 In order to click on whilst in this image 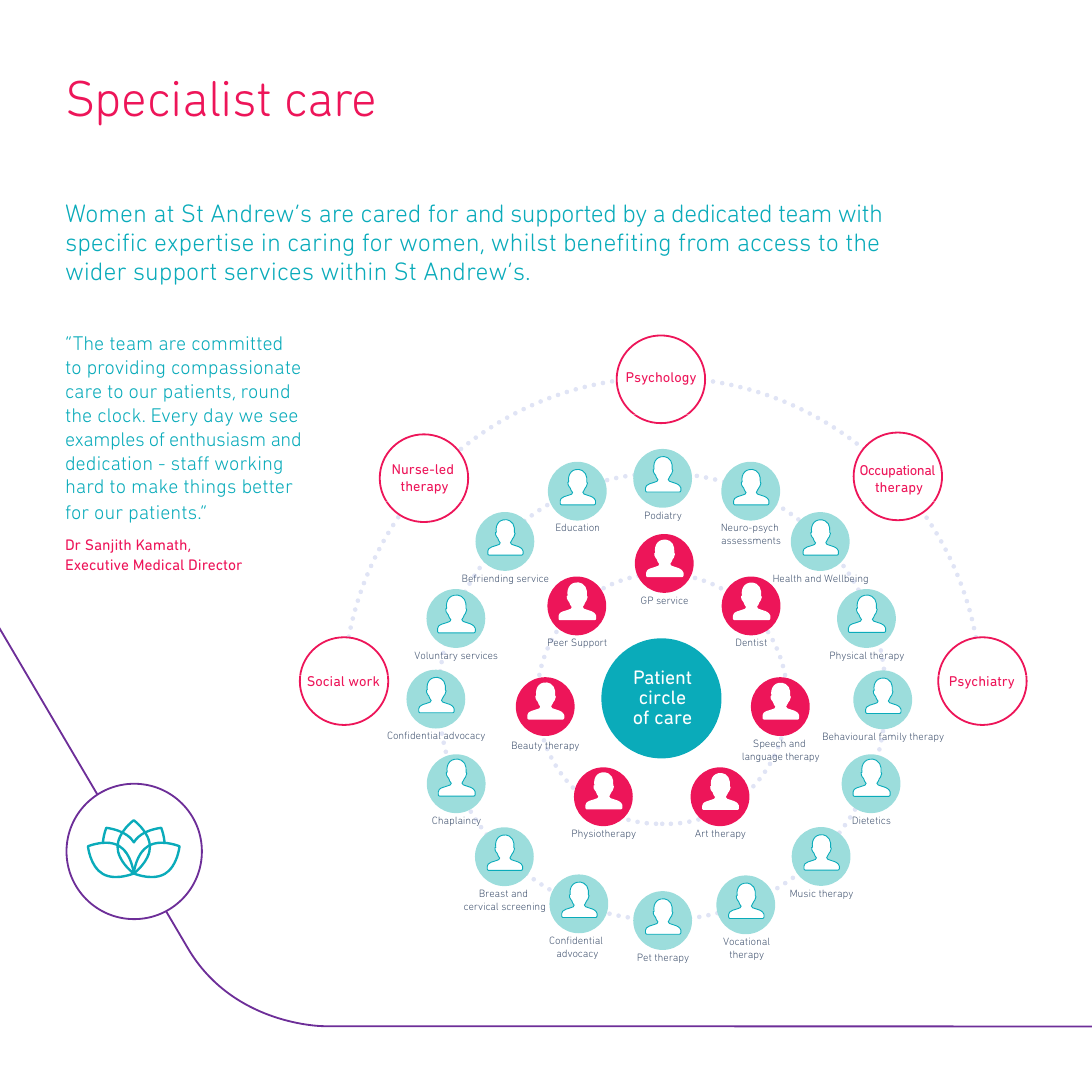, I will do `click(524, 242)`.
